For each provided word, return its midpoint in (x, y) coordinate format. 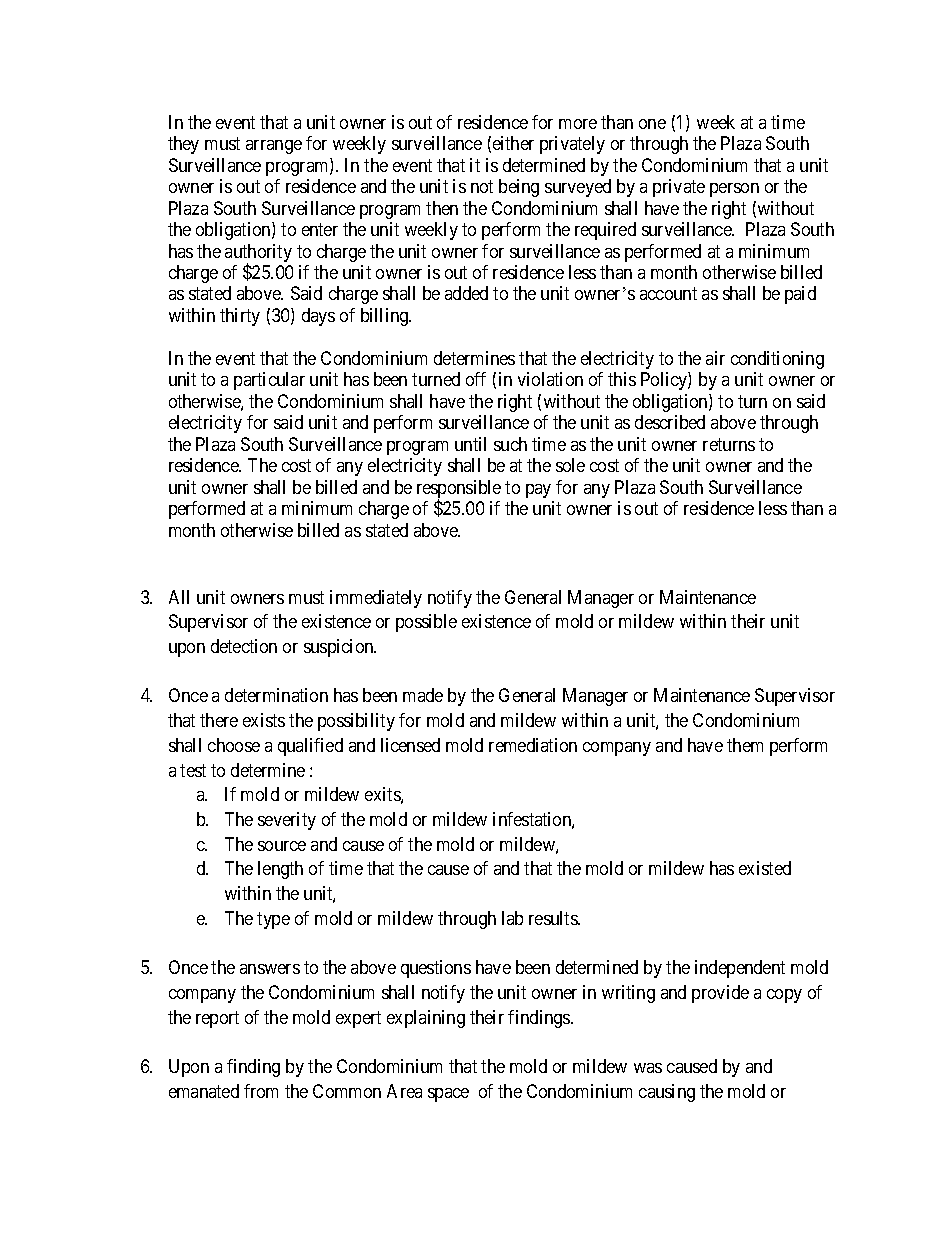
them (745, 745)
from (261, 1091)
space (448, 1095)
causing (667, 1093)
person (734, 190)
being (519, 188)
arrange (274, 147)
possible (426, 623)
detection (244, 646)
